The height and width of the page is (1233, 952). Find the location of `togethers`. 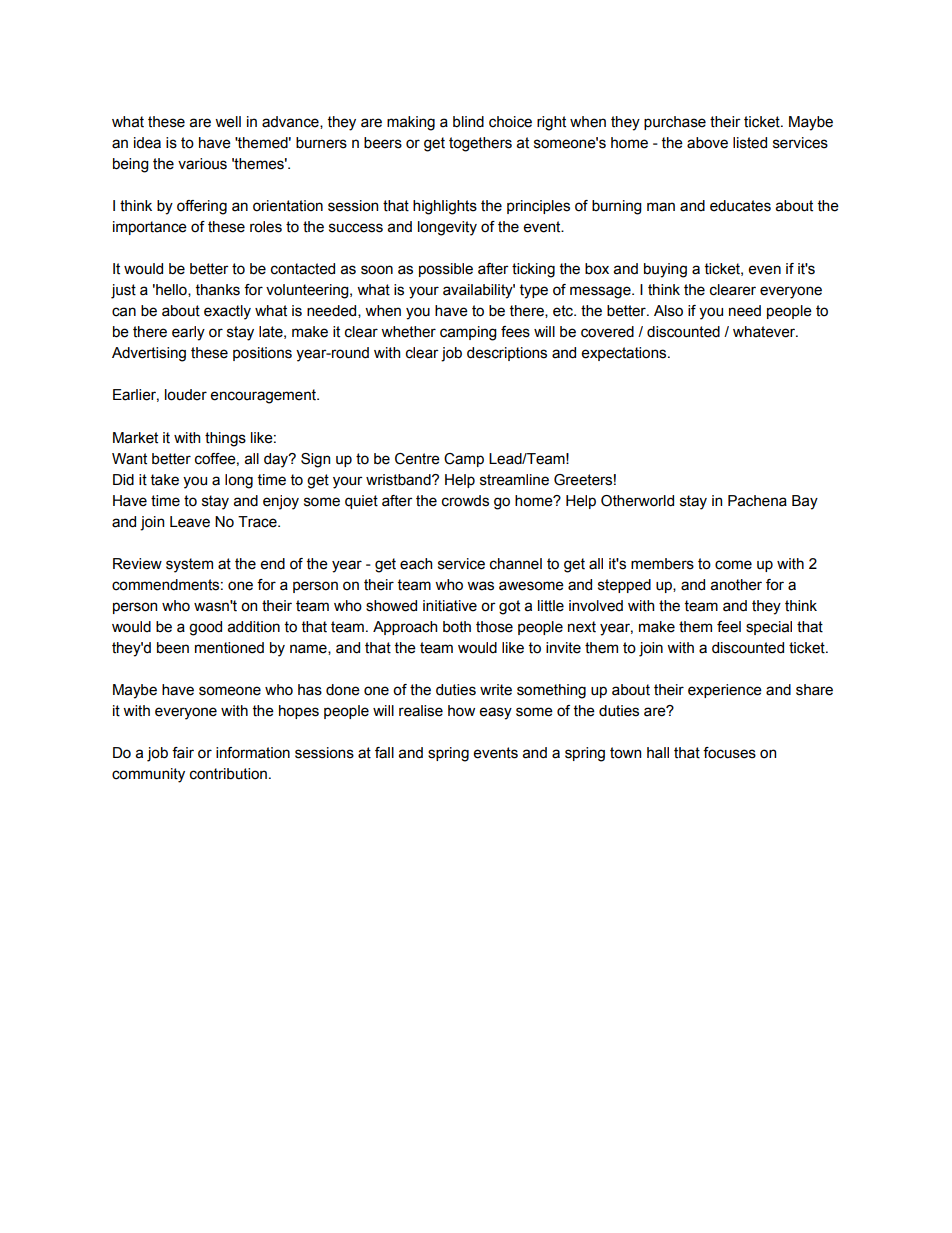

togethers is located at coordinates (480, 144).
